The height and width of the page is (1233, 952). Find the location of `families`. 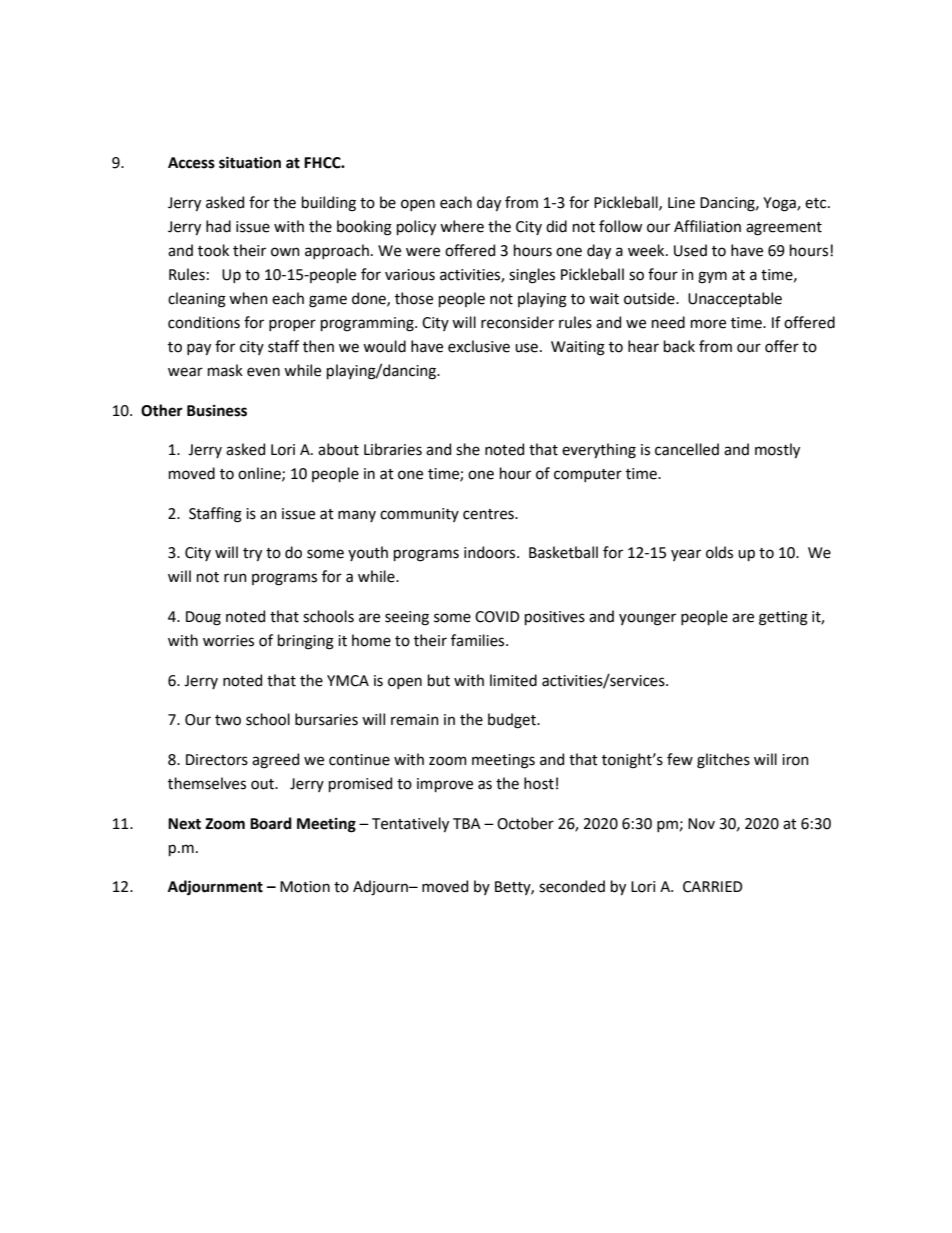

families is located at coordinates (479, 640).
